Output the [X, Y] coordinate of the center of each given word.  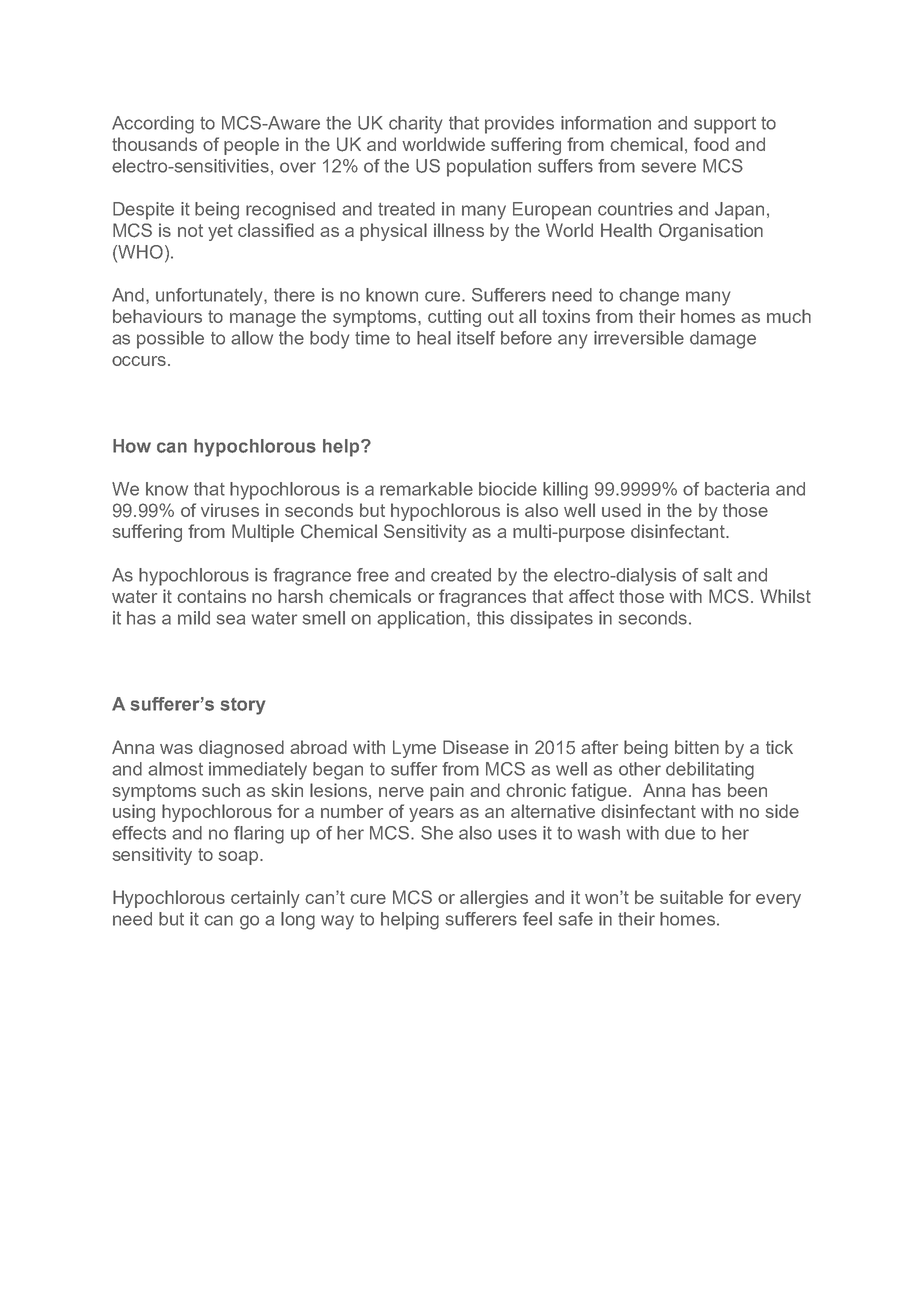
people [251, 146]
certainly [265, 899]
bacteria [737, 489]
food [711, 144]
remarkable [426, 489]
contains [211, 596]
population [489, 168]
